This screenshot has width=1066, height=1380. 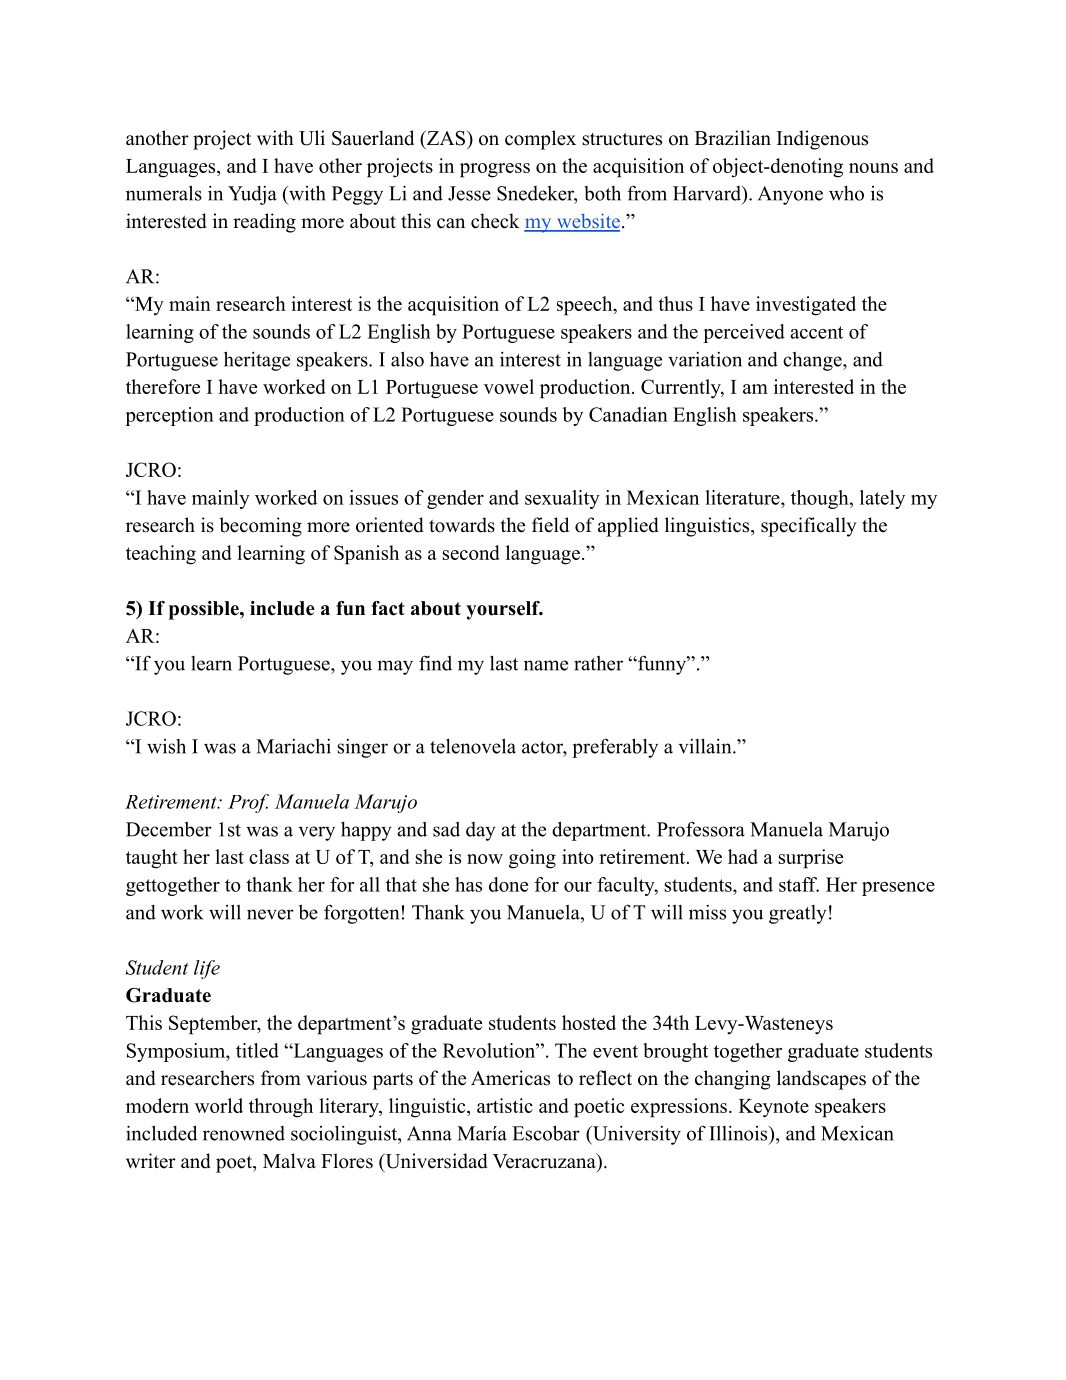 What do you see at coordinates (509, 386) in the screenshot?
I see `vowel` at bounding box center [509, 386].
